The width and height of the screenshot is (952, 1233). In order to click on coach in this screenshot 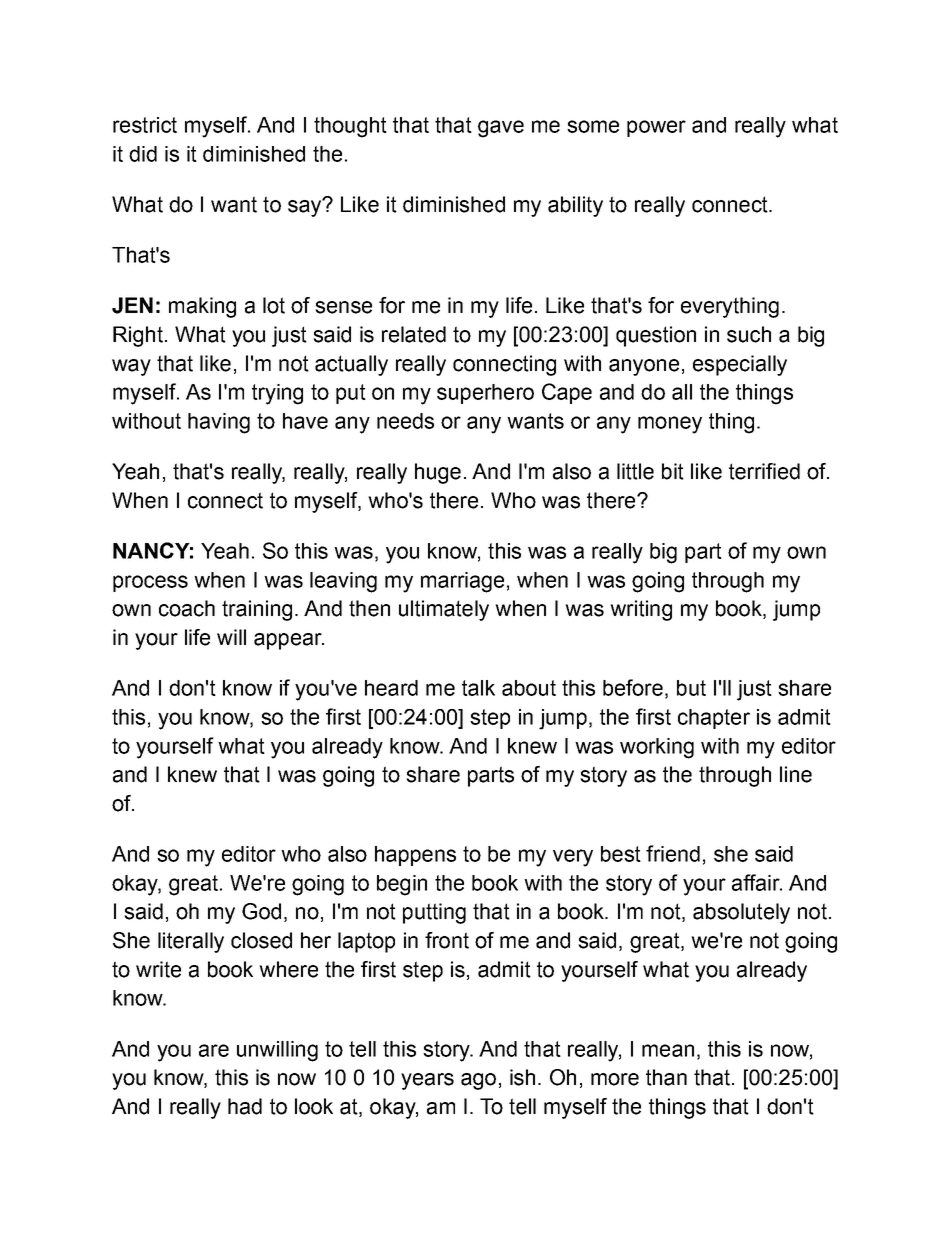, I will do `click(187, 608)`.
